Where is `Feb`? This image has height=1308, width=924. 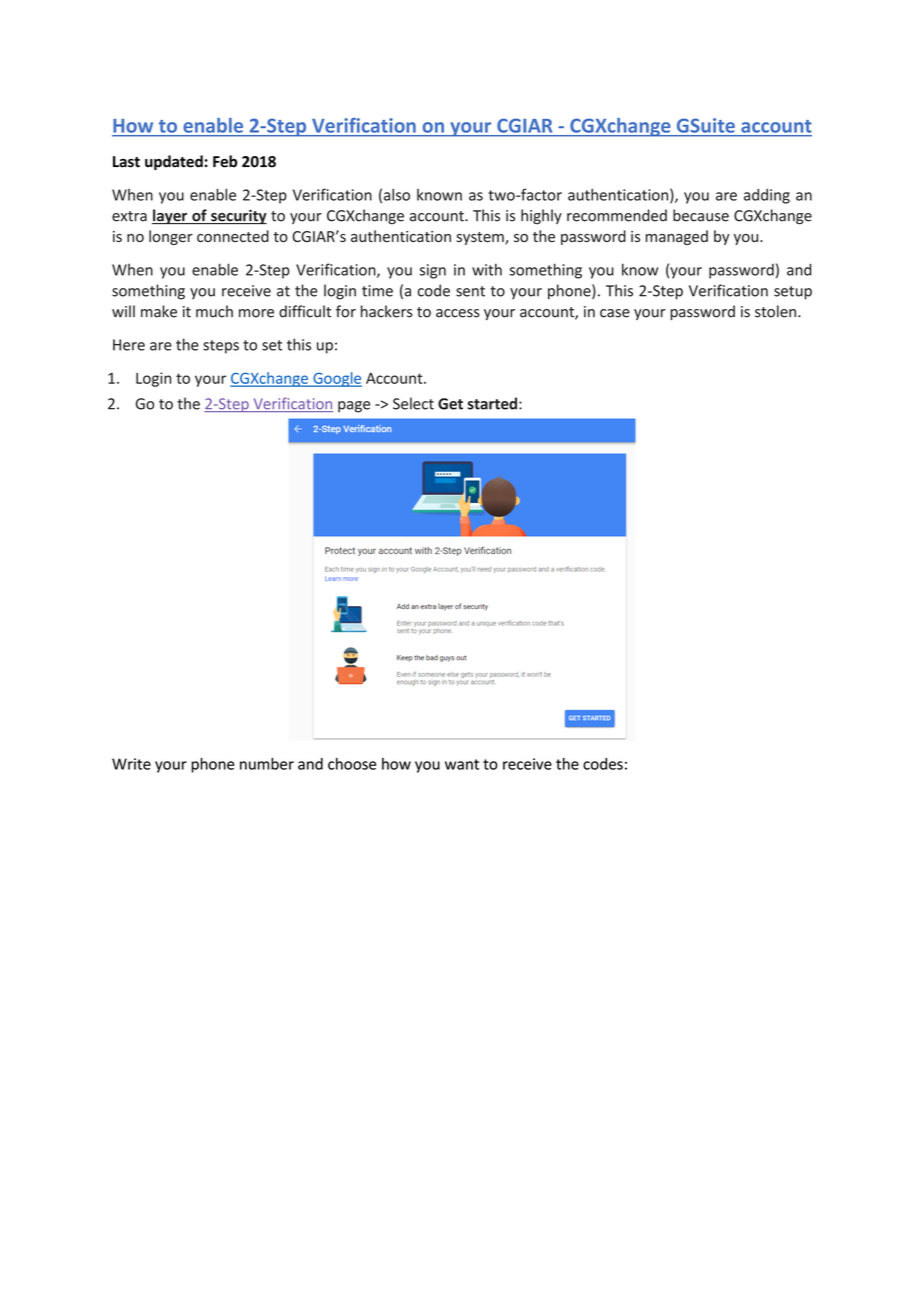 Feb is located at coordinates (225, 161).
